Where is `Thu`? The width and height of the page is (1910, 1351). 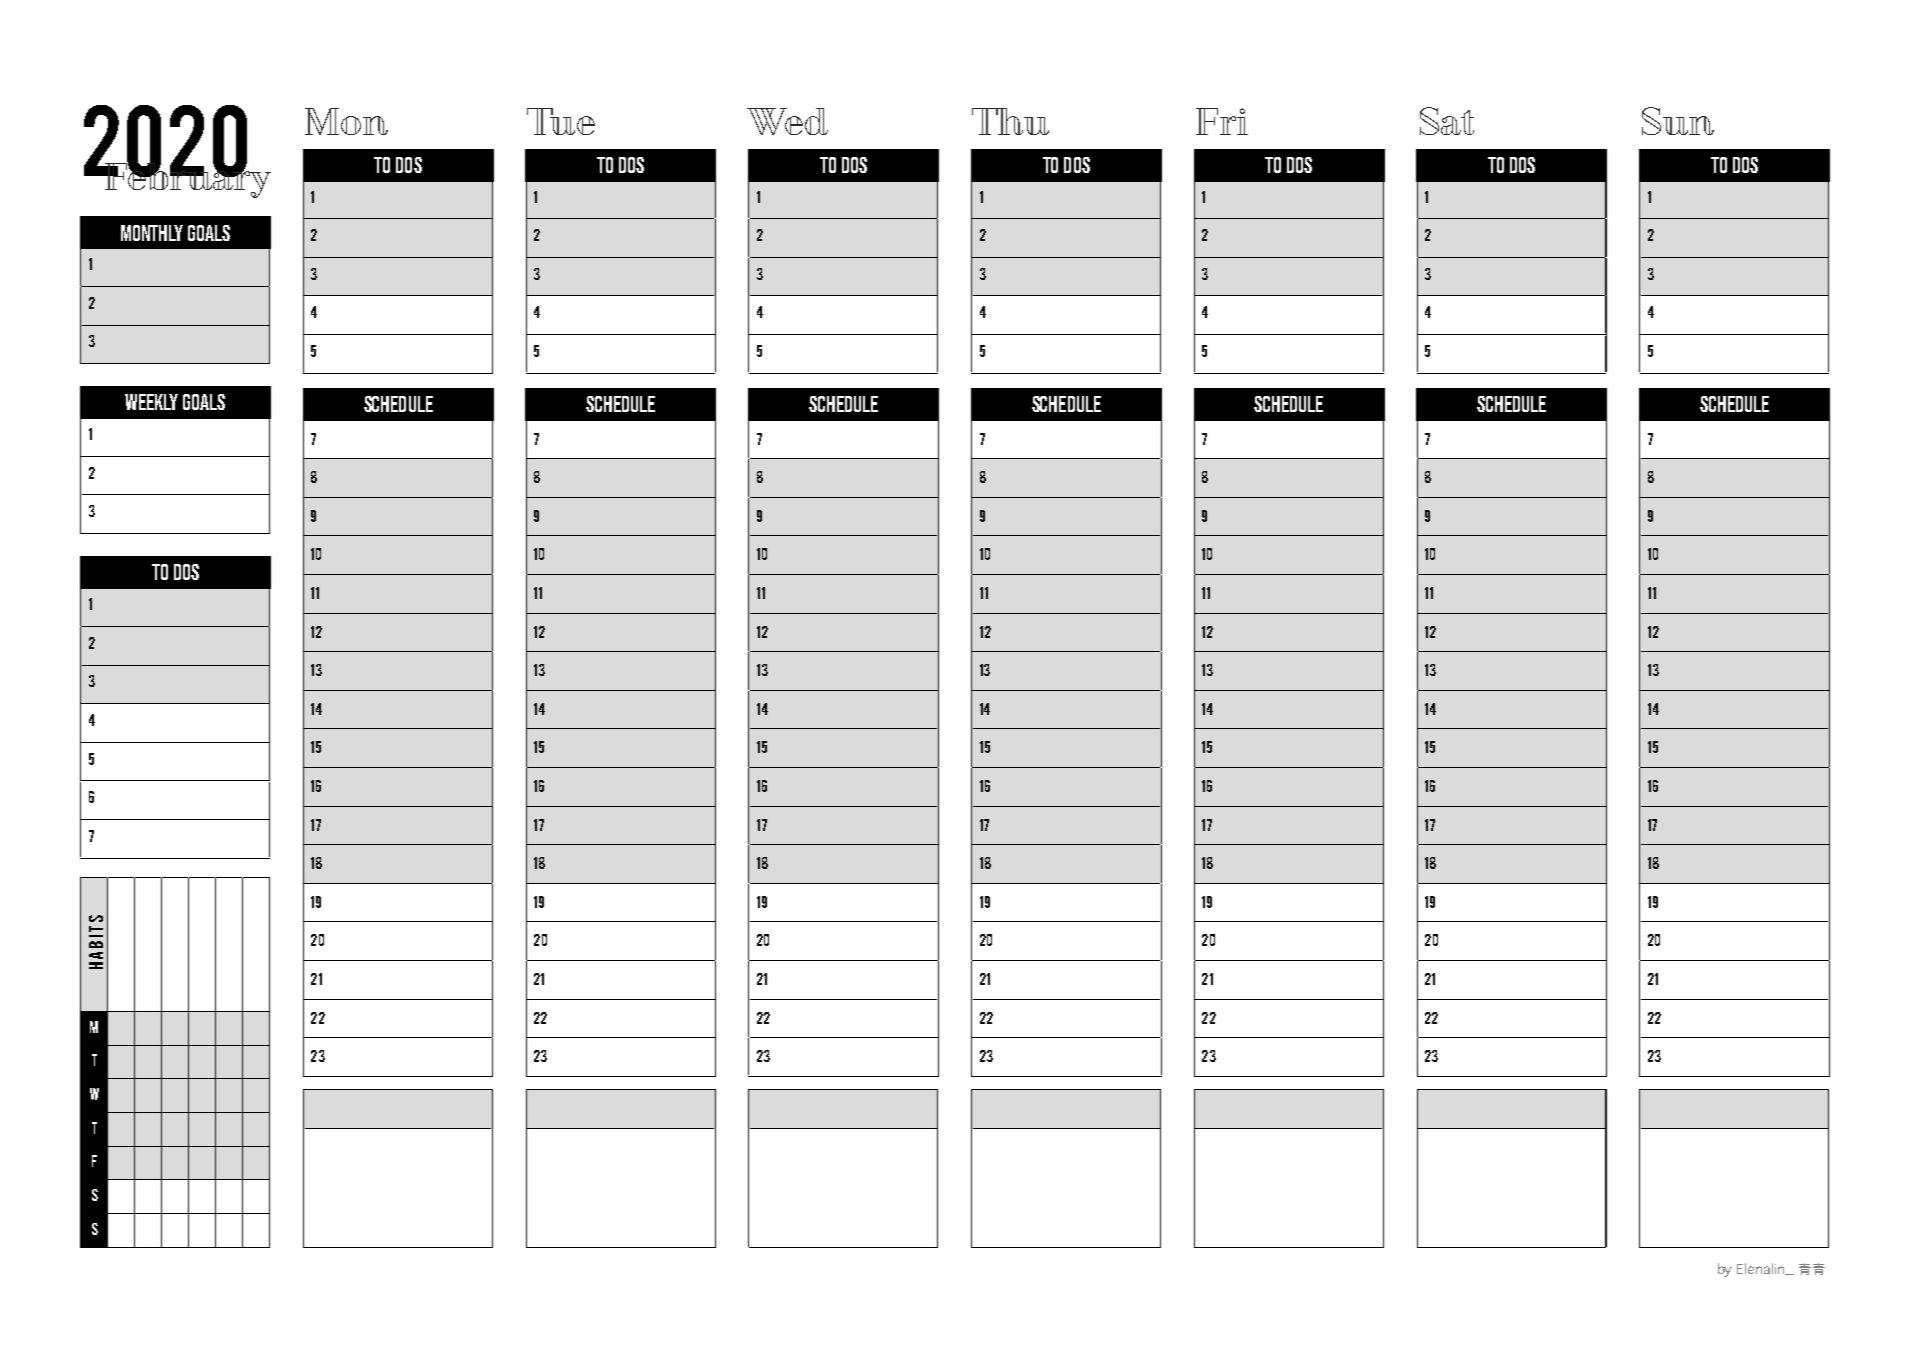 Thu is located at coordinates (1010, 121).
